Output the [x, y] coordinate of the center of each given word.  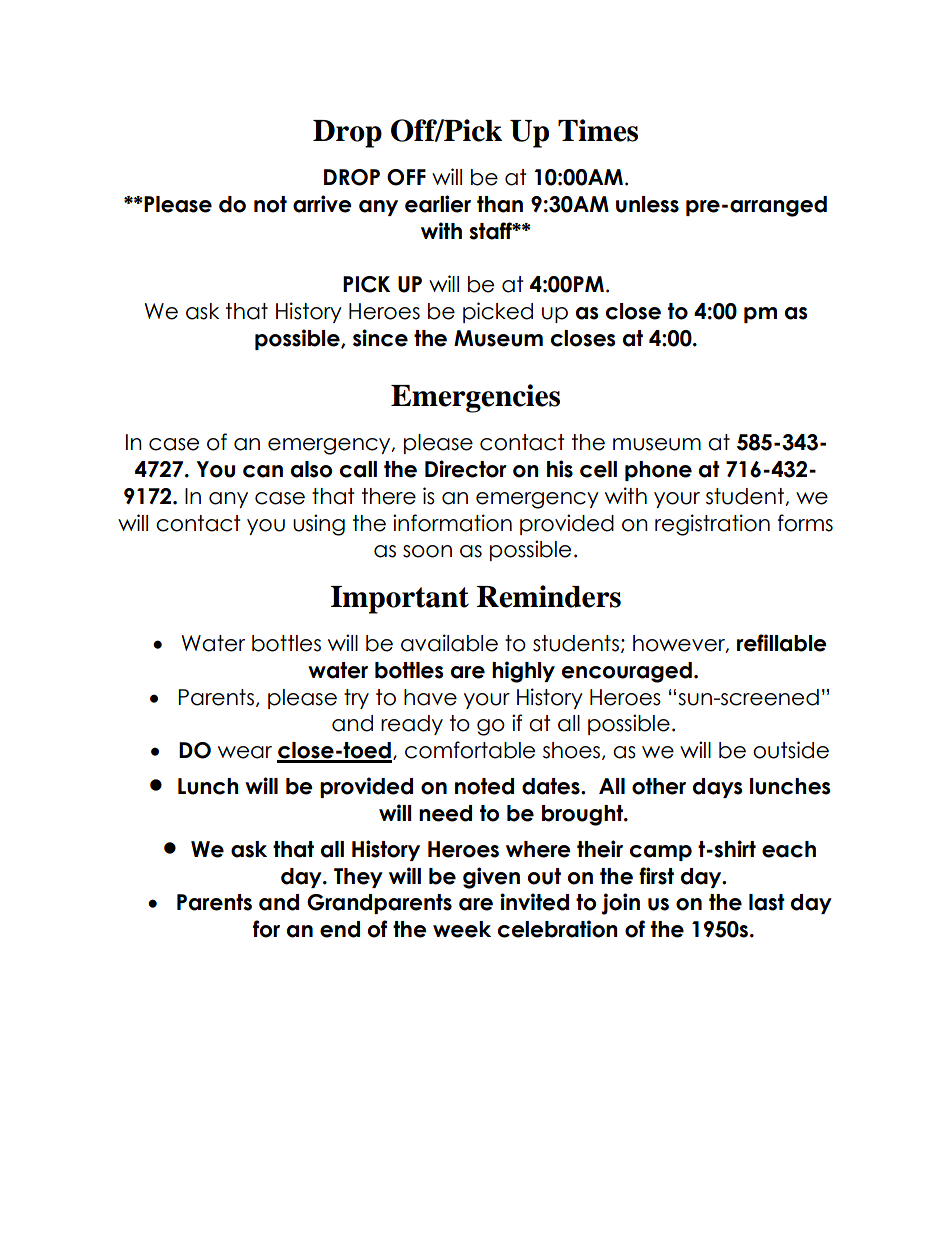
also [311, 469]
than [500, 204]
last [767, 902]
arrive [322, 204]
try [356, 699]
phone [658, 471]
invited [534, 902]
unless [647, 204]
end [340, 929]
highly [523, 672]
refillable [782, 643]
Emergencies [475, 398]
